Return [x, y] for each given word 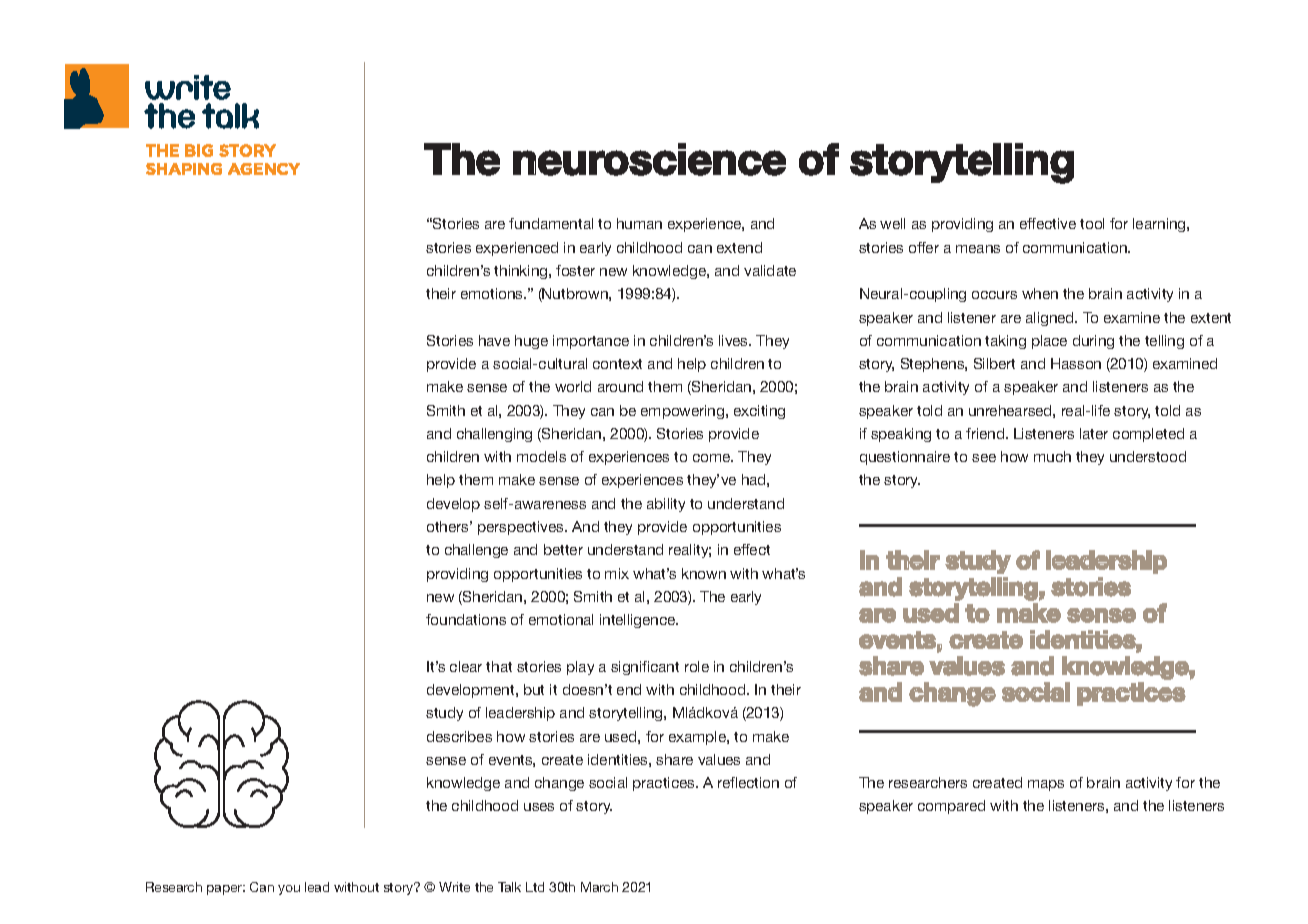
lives [735, 340]
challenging [494, 435]
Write [454, 887]
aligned [1051, 319]
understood [1148, 456]
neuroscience [649, 159]
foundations [466, 619]
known [704, 573]
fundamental [551, 223]
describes [459, 736]
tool [1092, 223]
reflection [748, 782]
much [1052, 456]
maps [1046, 785]
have [494, 340]
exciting [759, 412]
